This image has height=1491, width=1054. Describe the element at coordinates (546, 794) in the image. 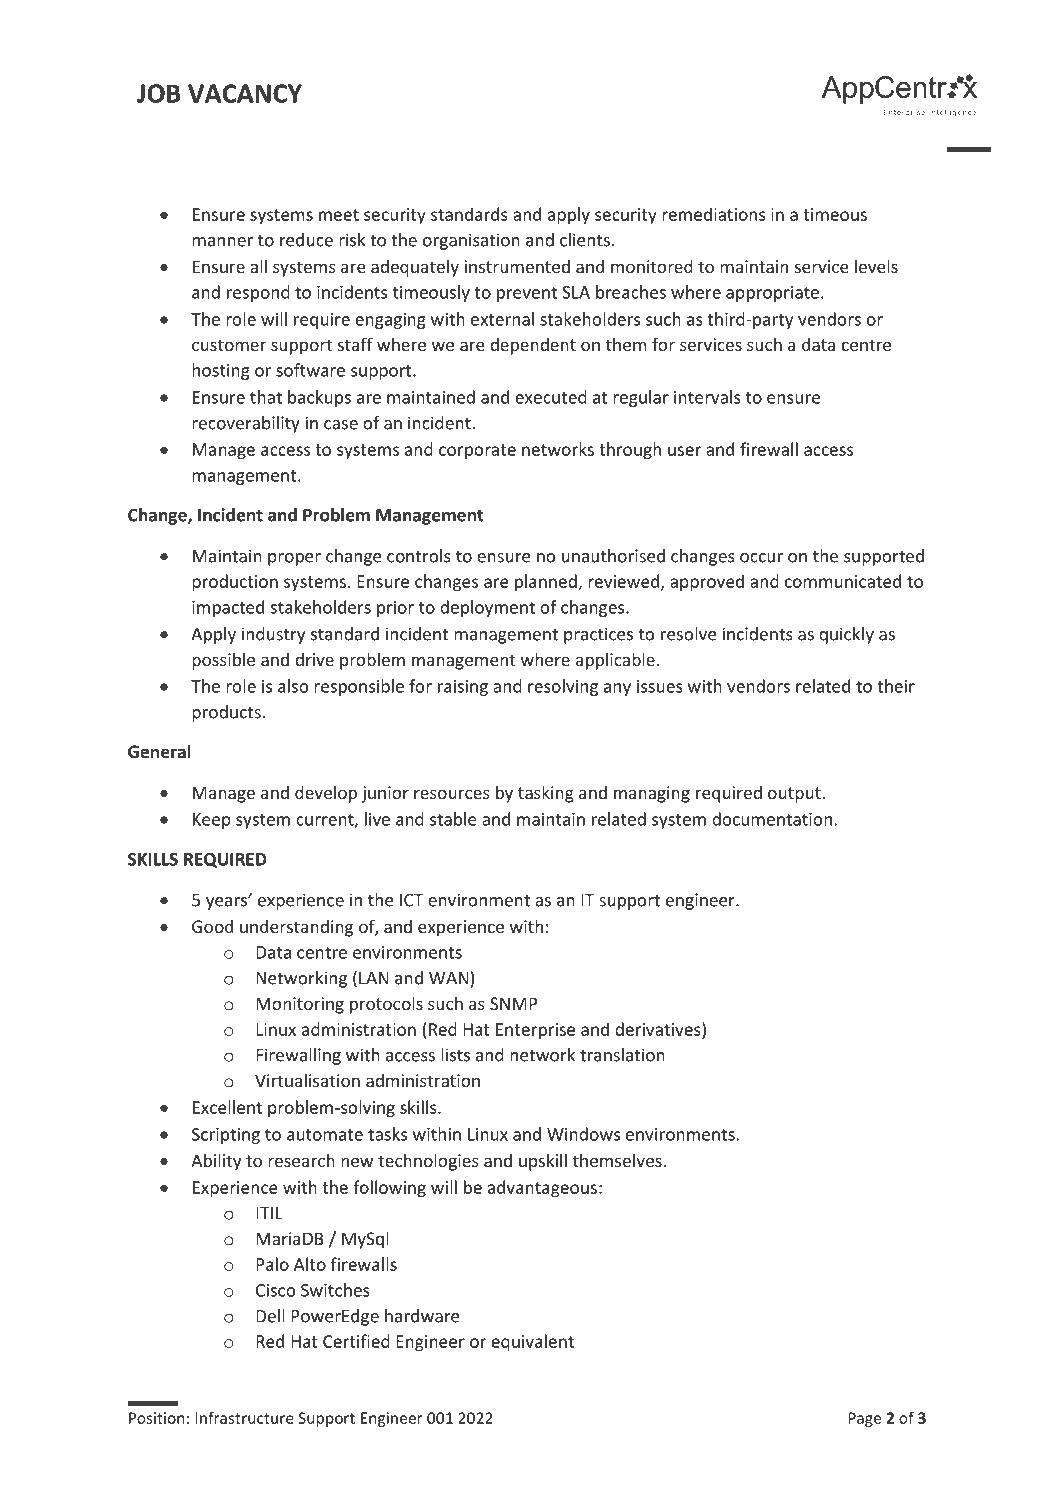

I see `tasking` at that location.
